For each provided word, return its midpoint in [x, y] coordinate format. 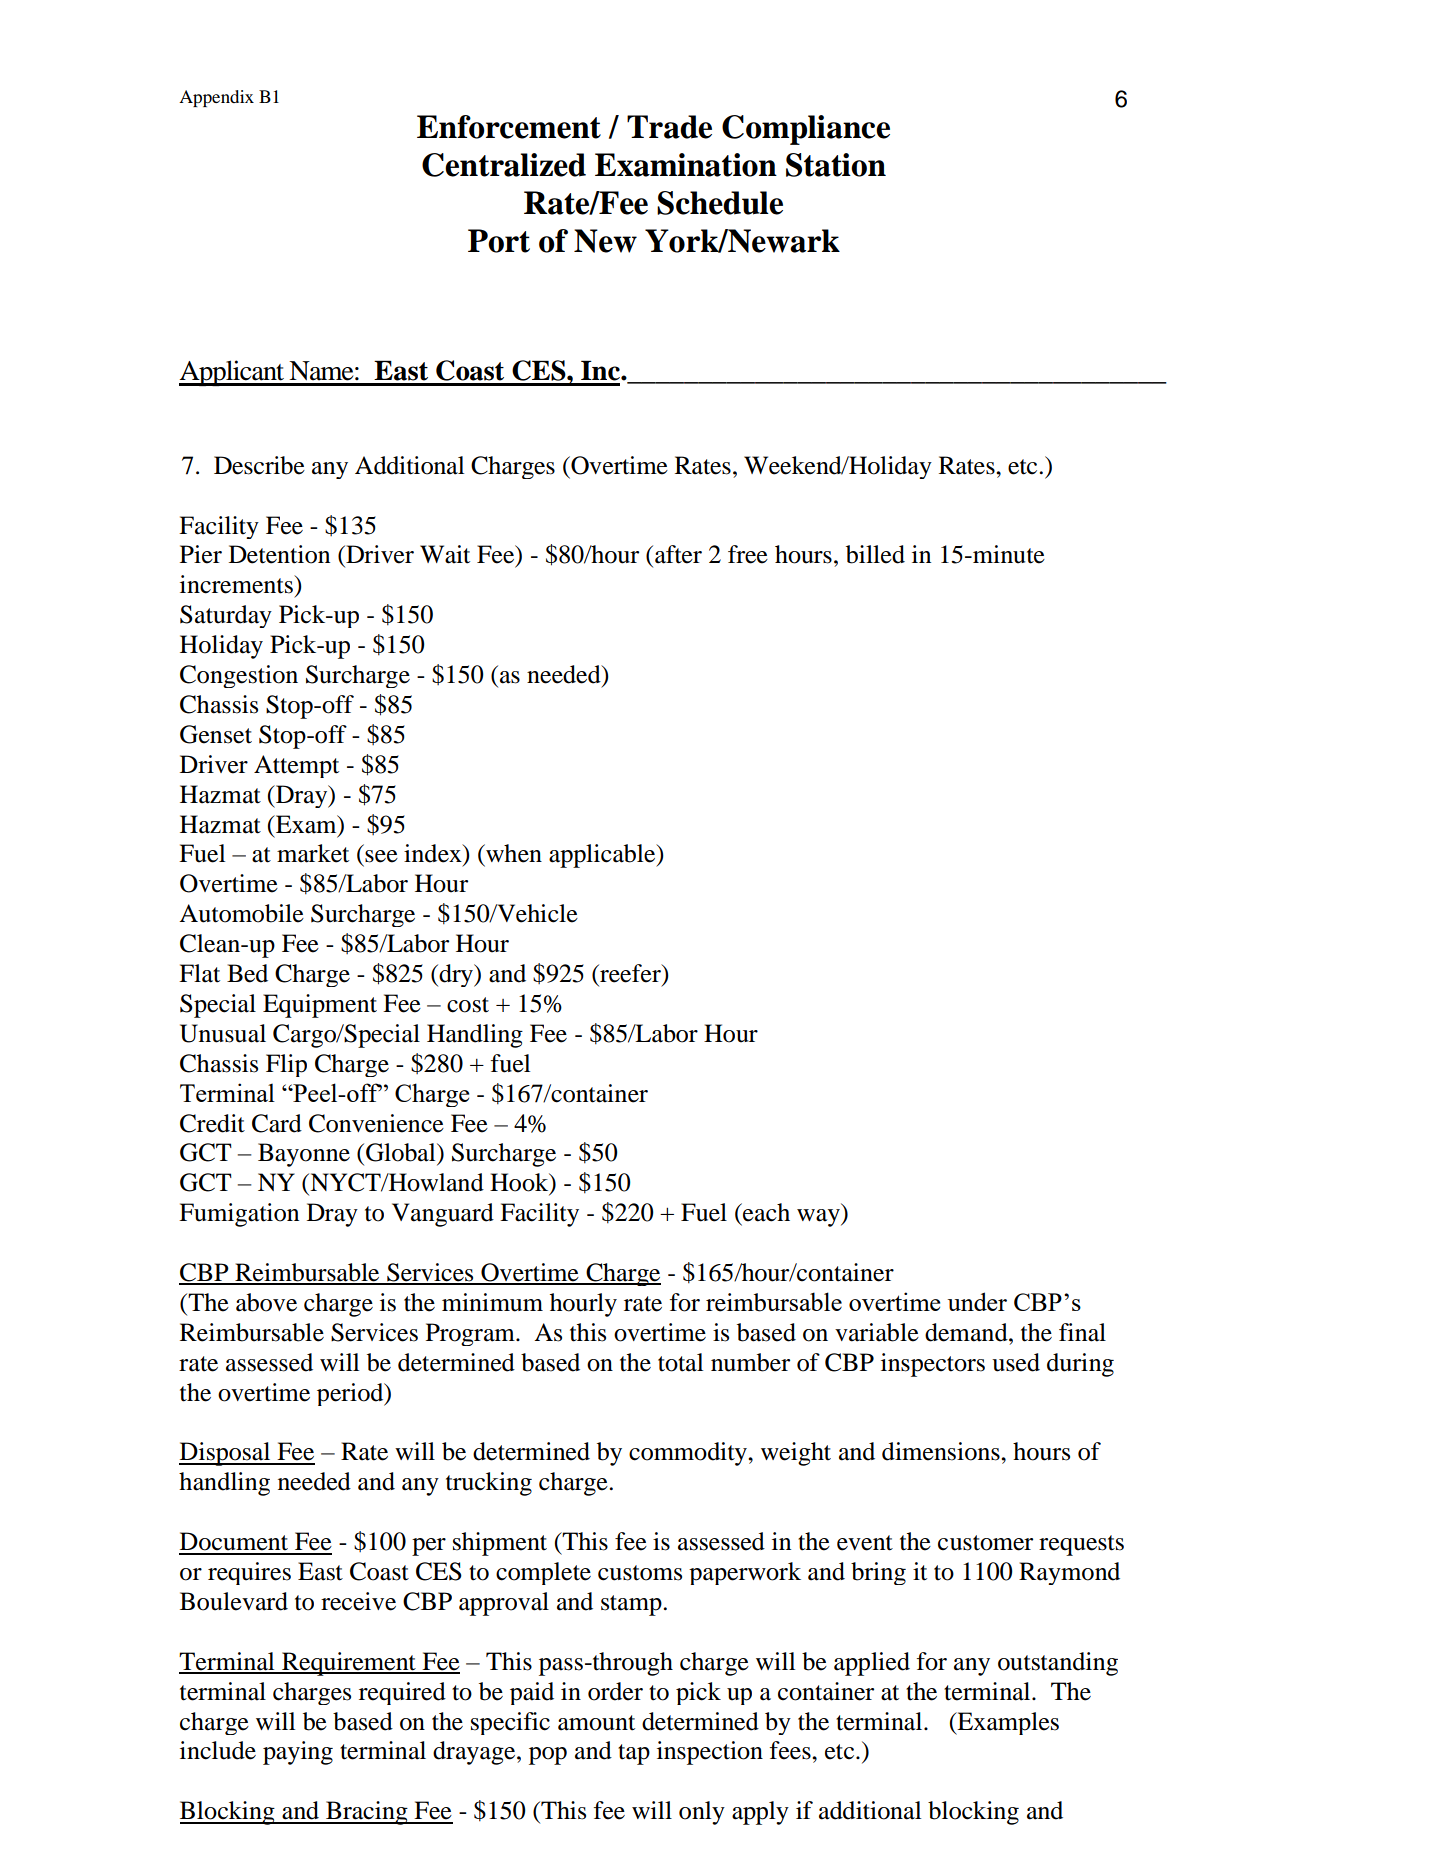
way [819, 1218]
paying [298, 1753]
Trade [669, 127]
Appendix [216, 98]
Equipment [320, 1006]
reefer [630, 974]
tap [634, 1754]
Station [836, 165]
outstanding [1058, 1664]
